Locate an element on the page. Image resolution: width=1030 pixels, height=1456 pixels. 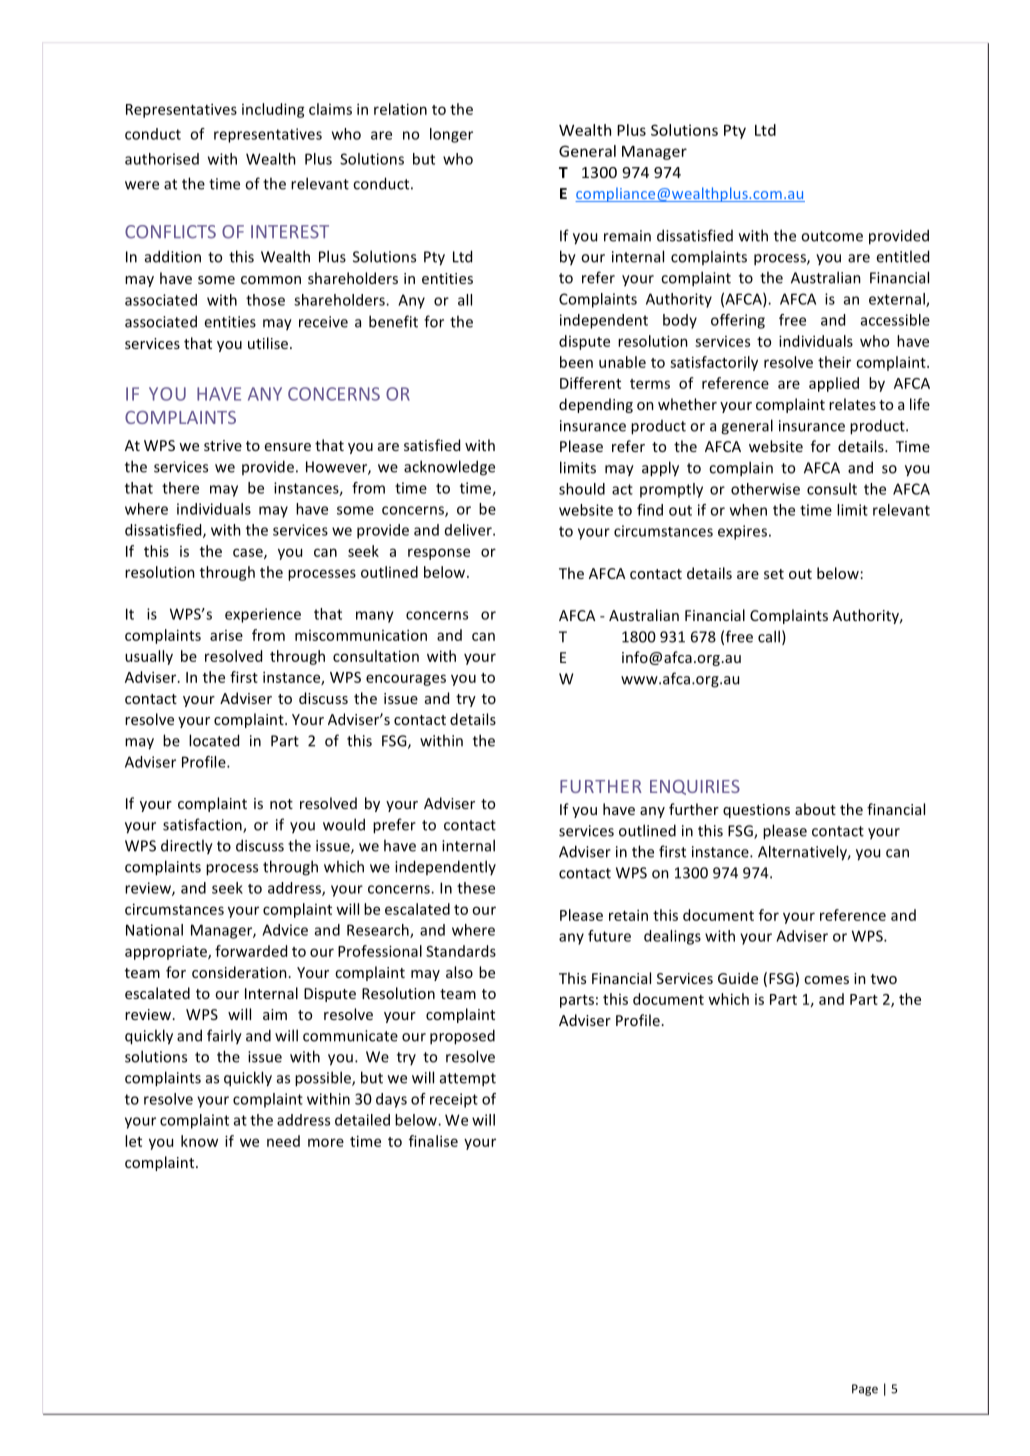
Page is located at coordinates (865, 1390).
